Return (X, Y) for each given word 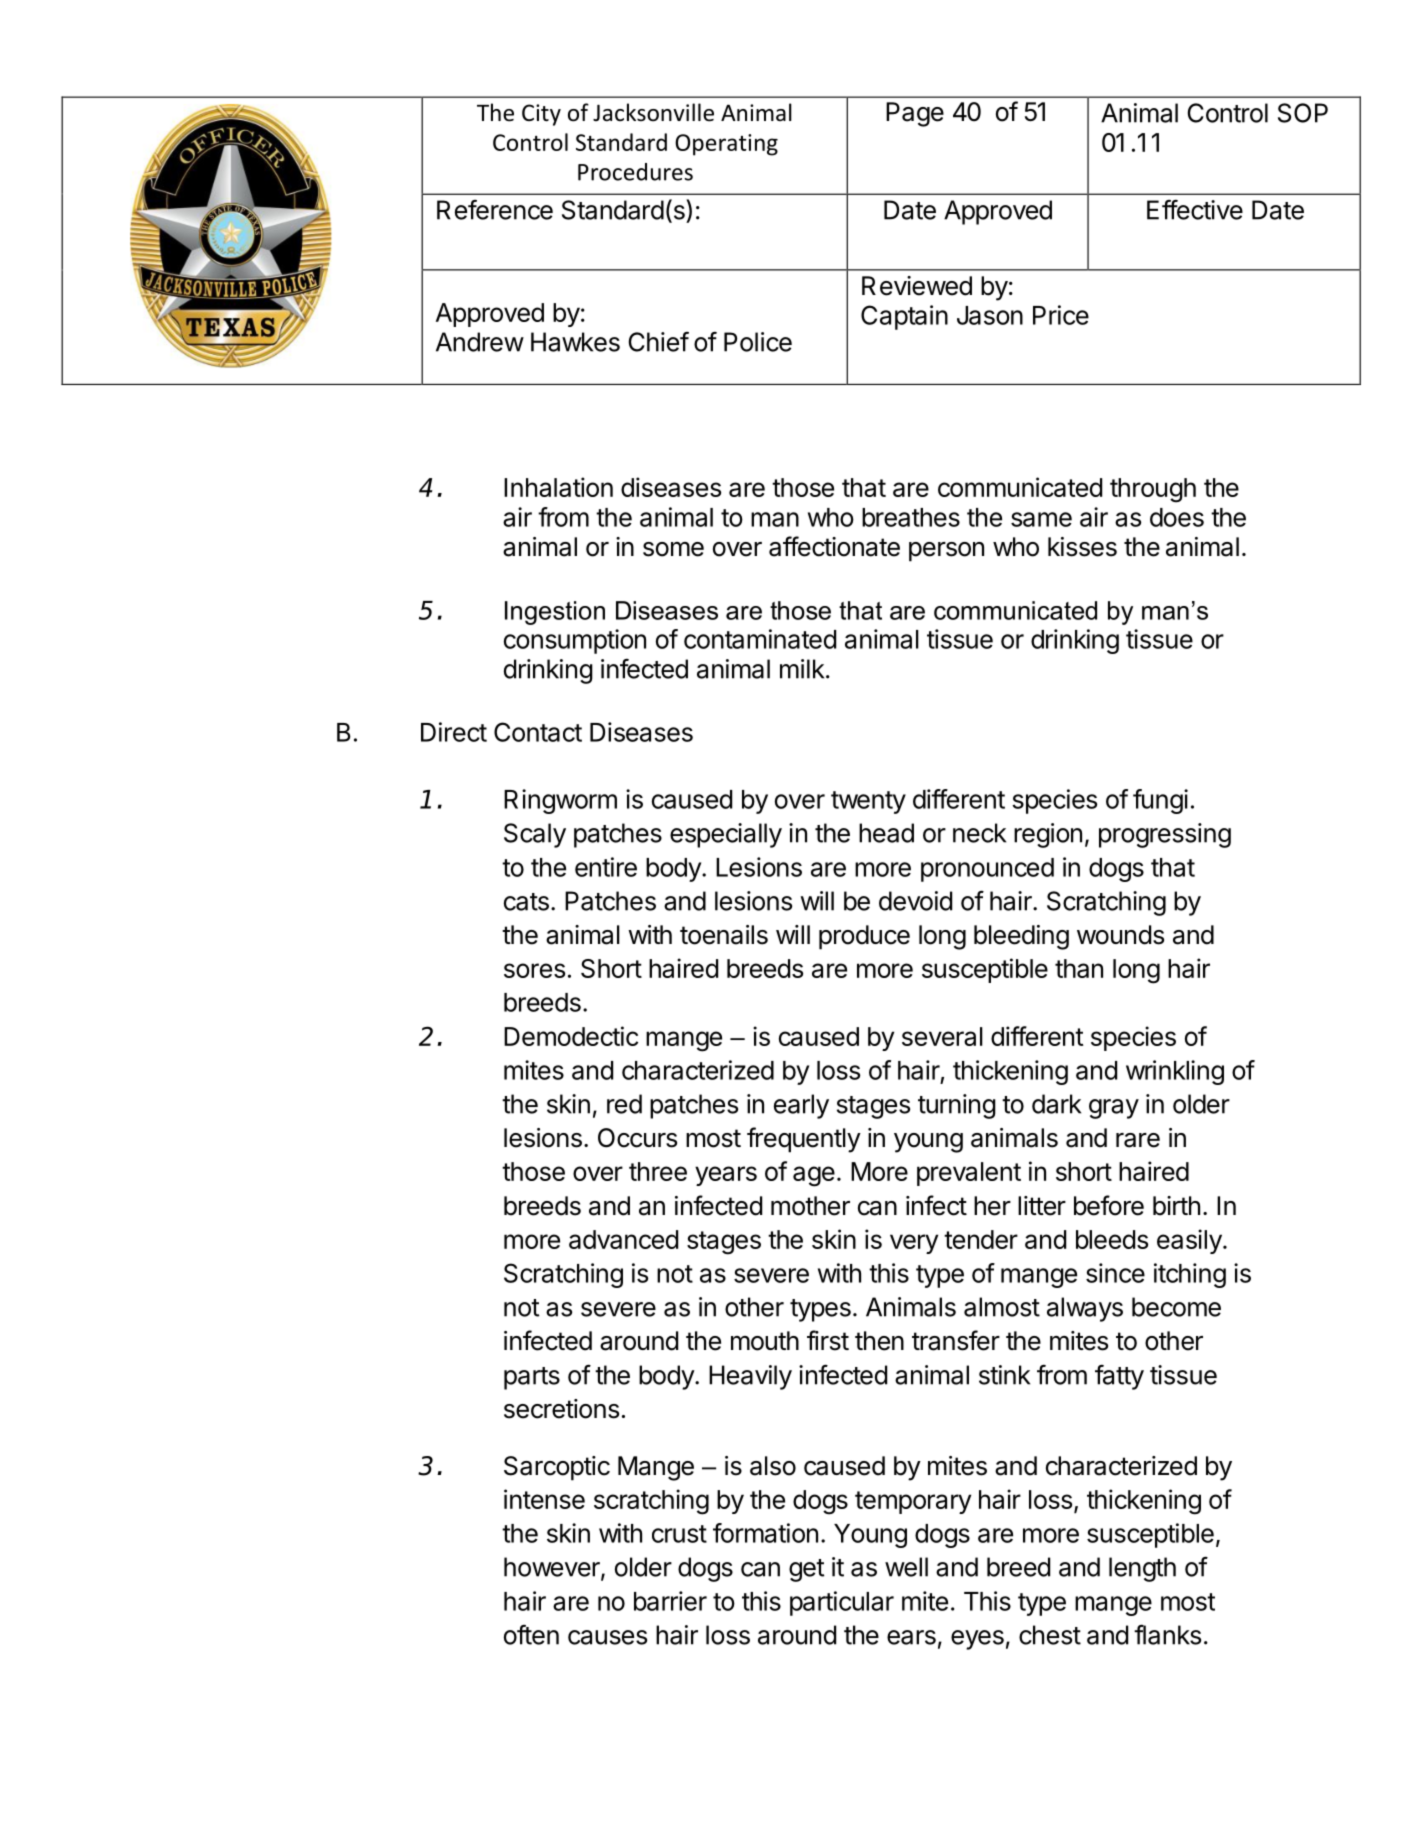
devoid (915, 901)
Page (915, 114)
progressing (1165, 835)
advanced (623, 1239)
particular (842, 1603)
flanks (1167, 1634)
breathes (911, 517)
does (1177, 517)
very (914, 1244)
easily (1190, 1241)
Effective (1195, 210)
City (541, 115)
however (553, 1568)
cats (526, 902)
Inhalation (558, 487)
